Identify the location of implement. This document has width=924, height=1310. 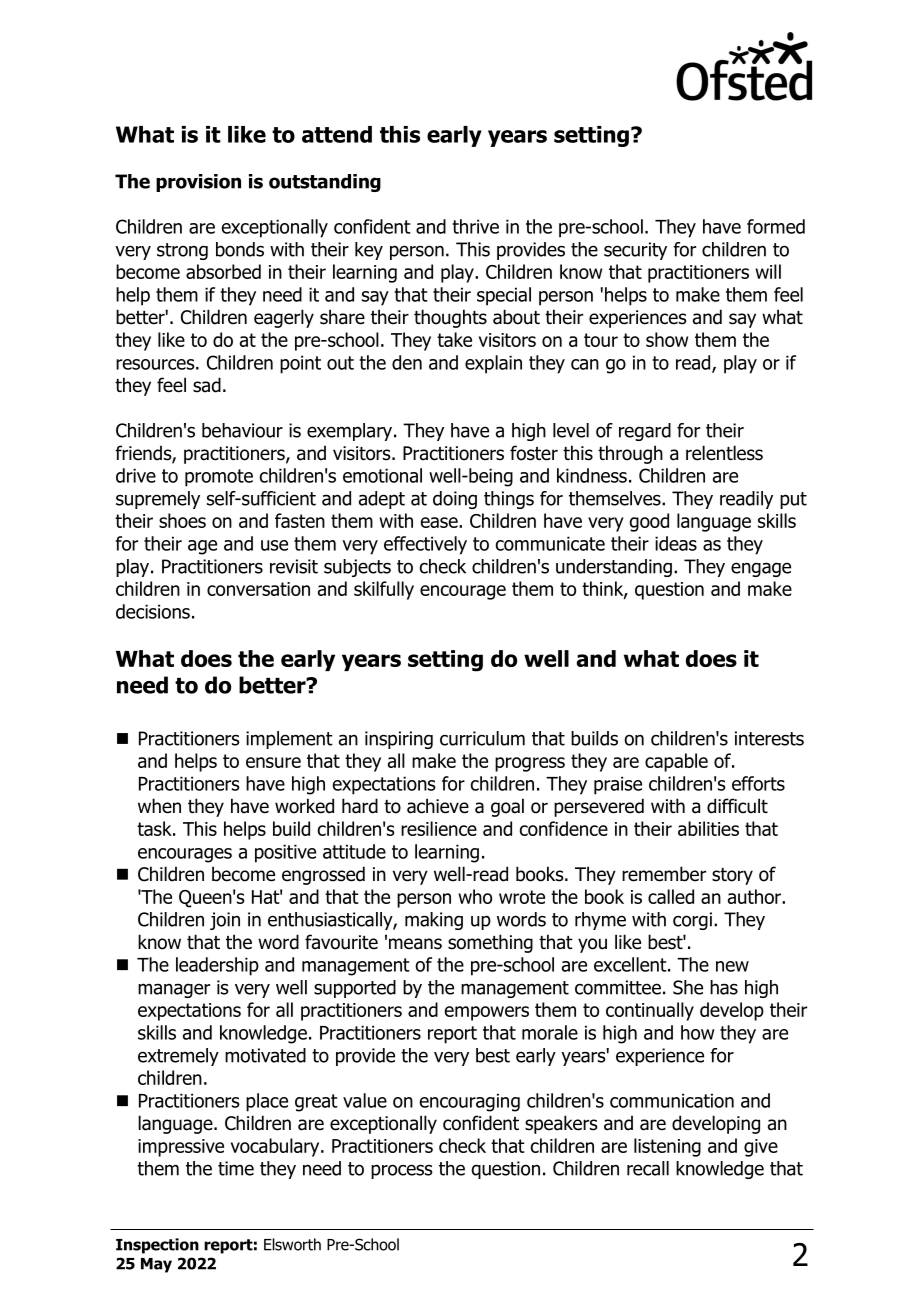
(289, 740).
